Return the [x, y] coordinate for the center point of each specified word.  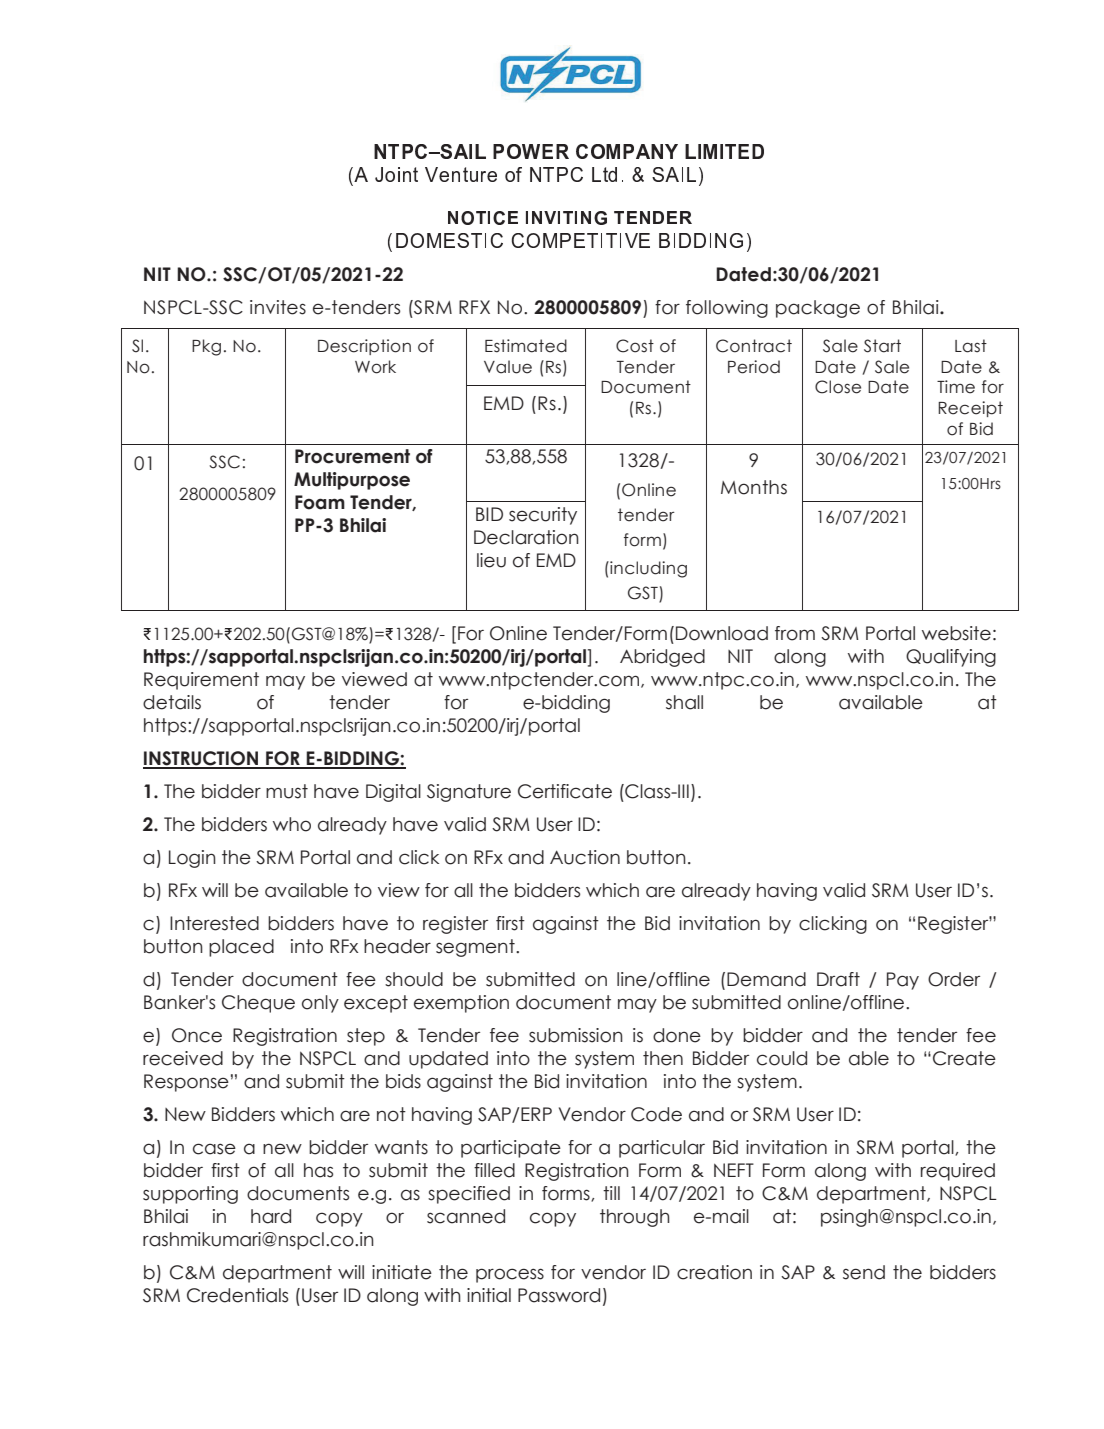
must [287, 791]
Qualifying [951, 658]
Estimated [526, 346]
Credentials [237, 1295]
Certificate [565, 791]
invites [278, 307]
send [864, 1272]
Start [882, 346]
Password [559, 1295]
